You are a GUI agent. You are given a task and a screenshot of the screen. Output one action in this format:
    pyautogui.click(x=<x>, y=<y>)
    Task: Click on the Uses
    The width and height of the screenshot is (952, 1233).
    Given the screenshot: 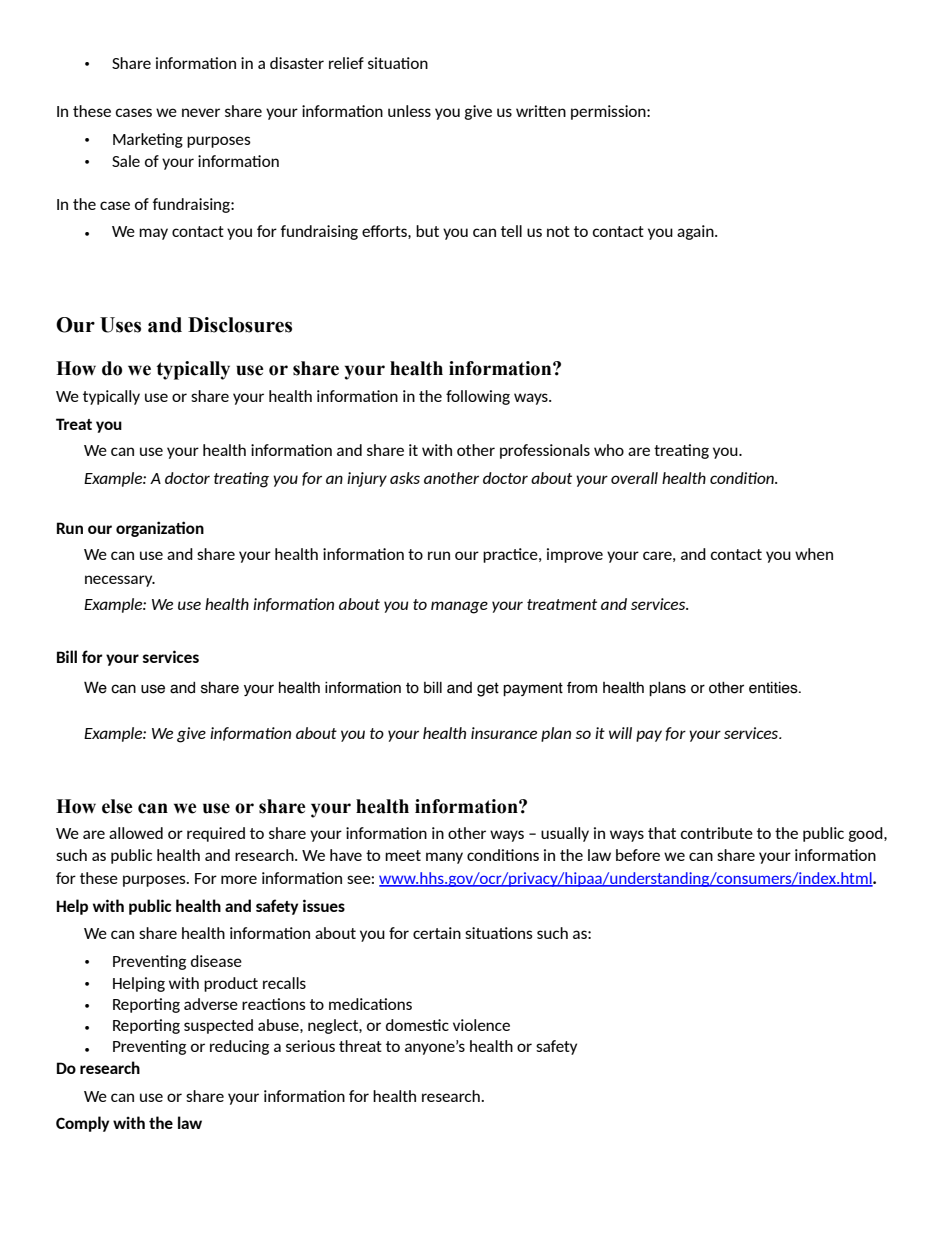 What is the action you would take?
    pyautogui.click(x=120, y=325)
